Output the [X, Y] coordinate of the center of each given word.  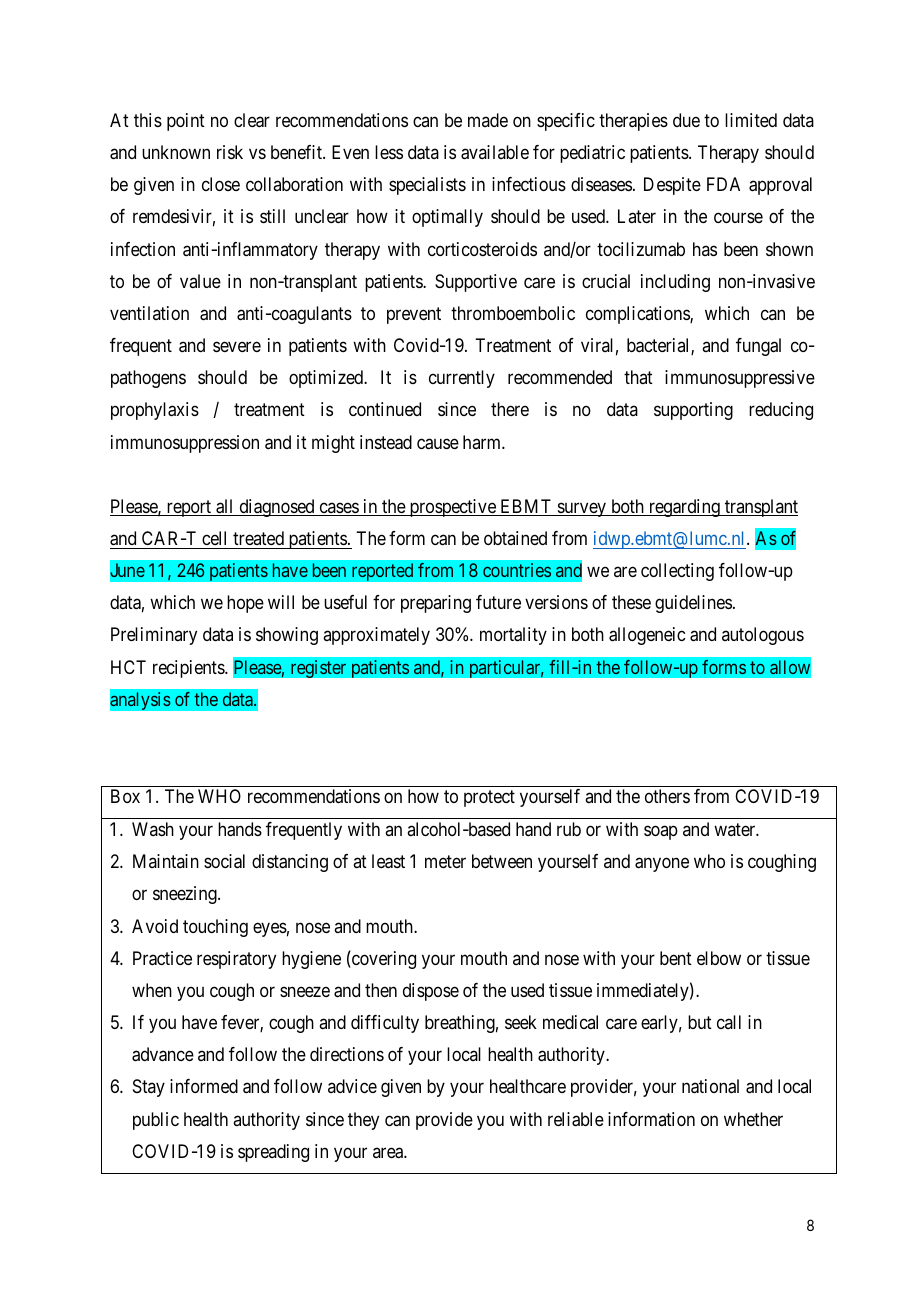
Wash [153, 829]
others [667, 796]
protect [489, 798]
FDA [723, 184]
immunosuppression [185, 444]
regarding [684, 508]
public [156, 1121]
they [363, 1121]
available [495, 152]
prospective [452, 508]
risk [230, 152]
